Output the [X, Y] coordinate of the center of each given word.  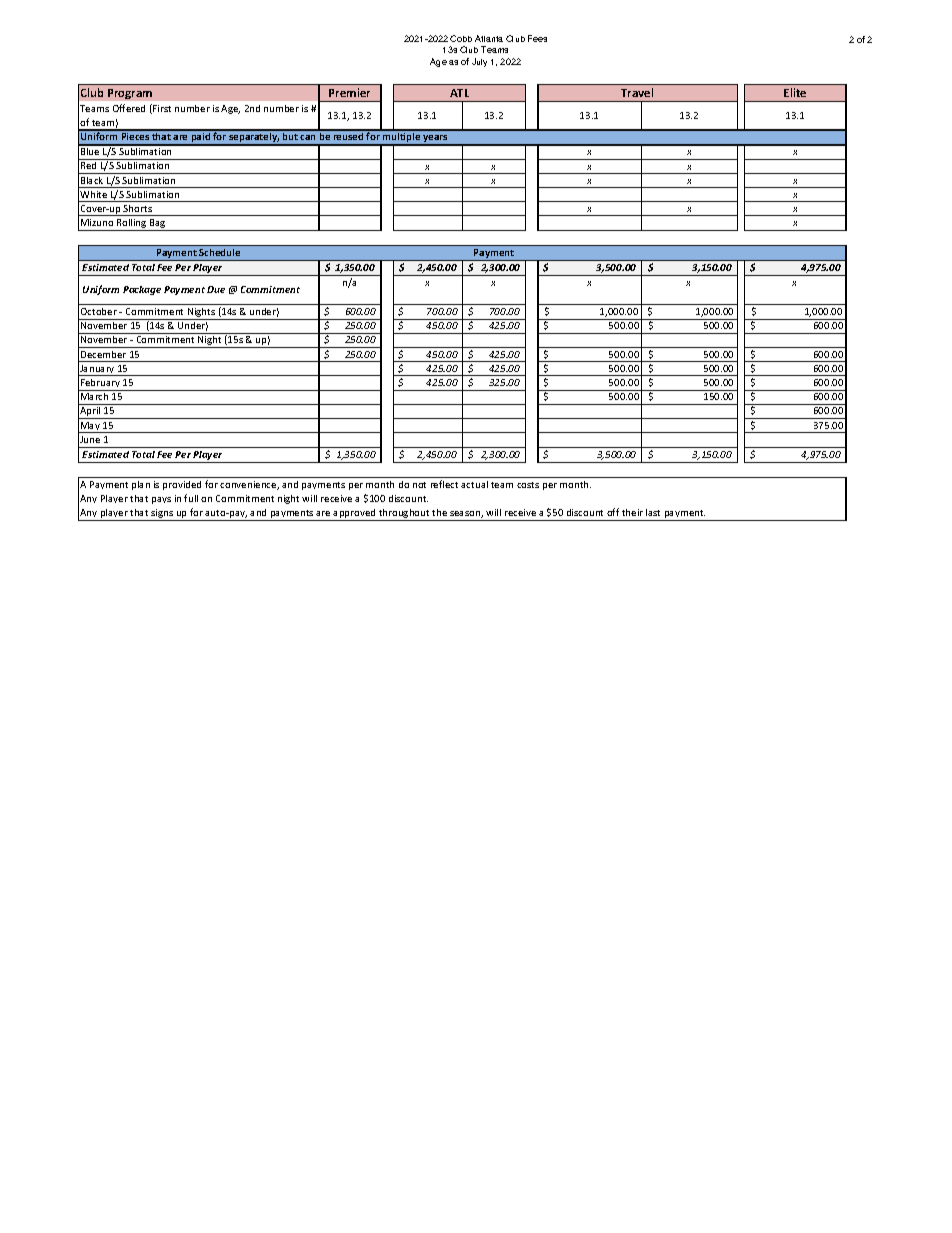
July [479, 62]
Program [130, 94]
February [101, 385]
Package [142, 290]
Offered [129, 108]
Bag [158, 225]
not [419, 485]
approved [355, 515]
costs [528, 485]
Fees [537, 38]
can [307, 137]
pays [161, 500]
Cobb [461, 38]
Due [216, 289]
